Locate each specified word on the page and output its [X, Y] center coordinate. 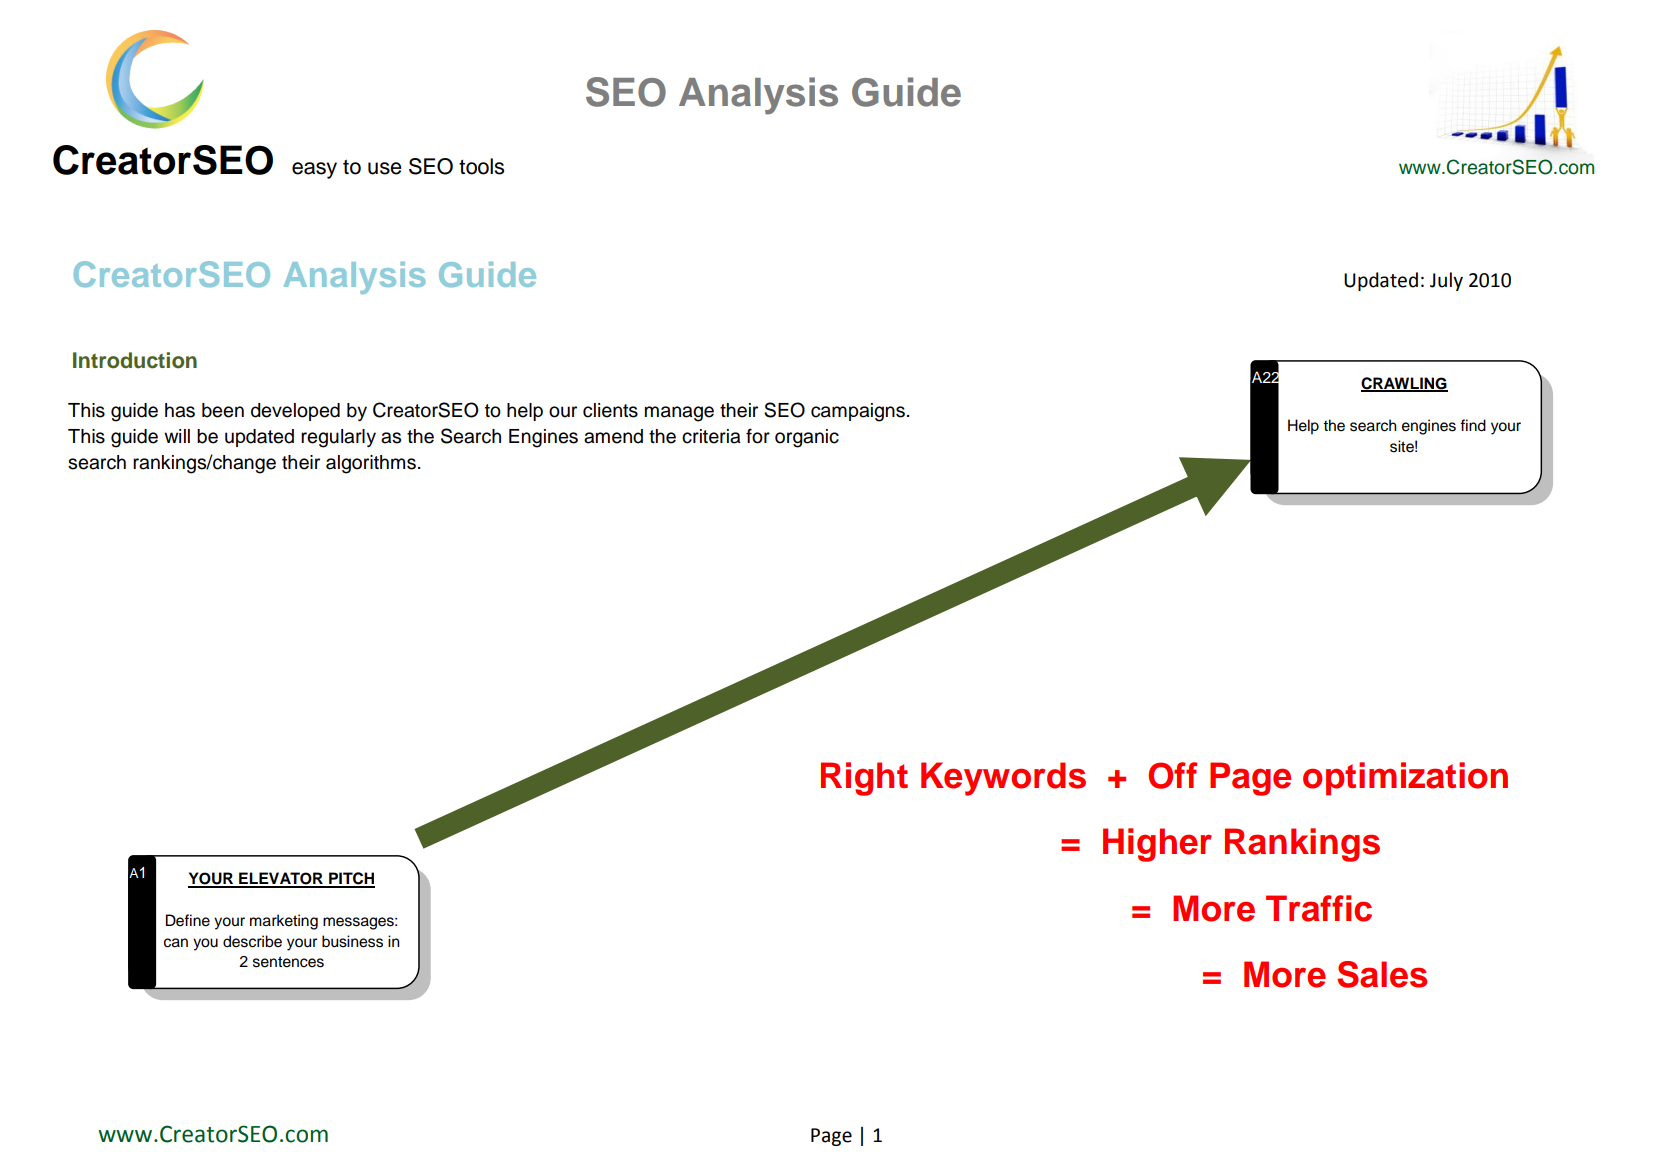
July [1446, 281]
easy [314, 170]
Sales [1382, 974]
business [352, 941]
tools [481, 166]
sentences [288, 962]
